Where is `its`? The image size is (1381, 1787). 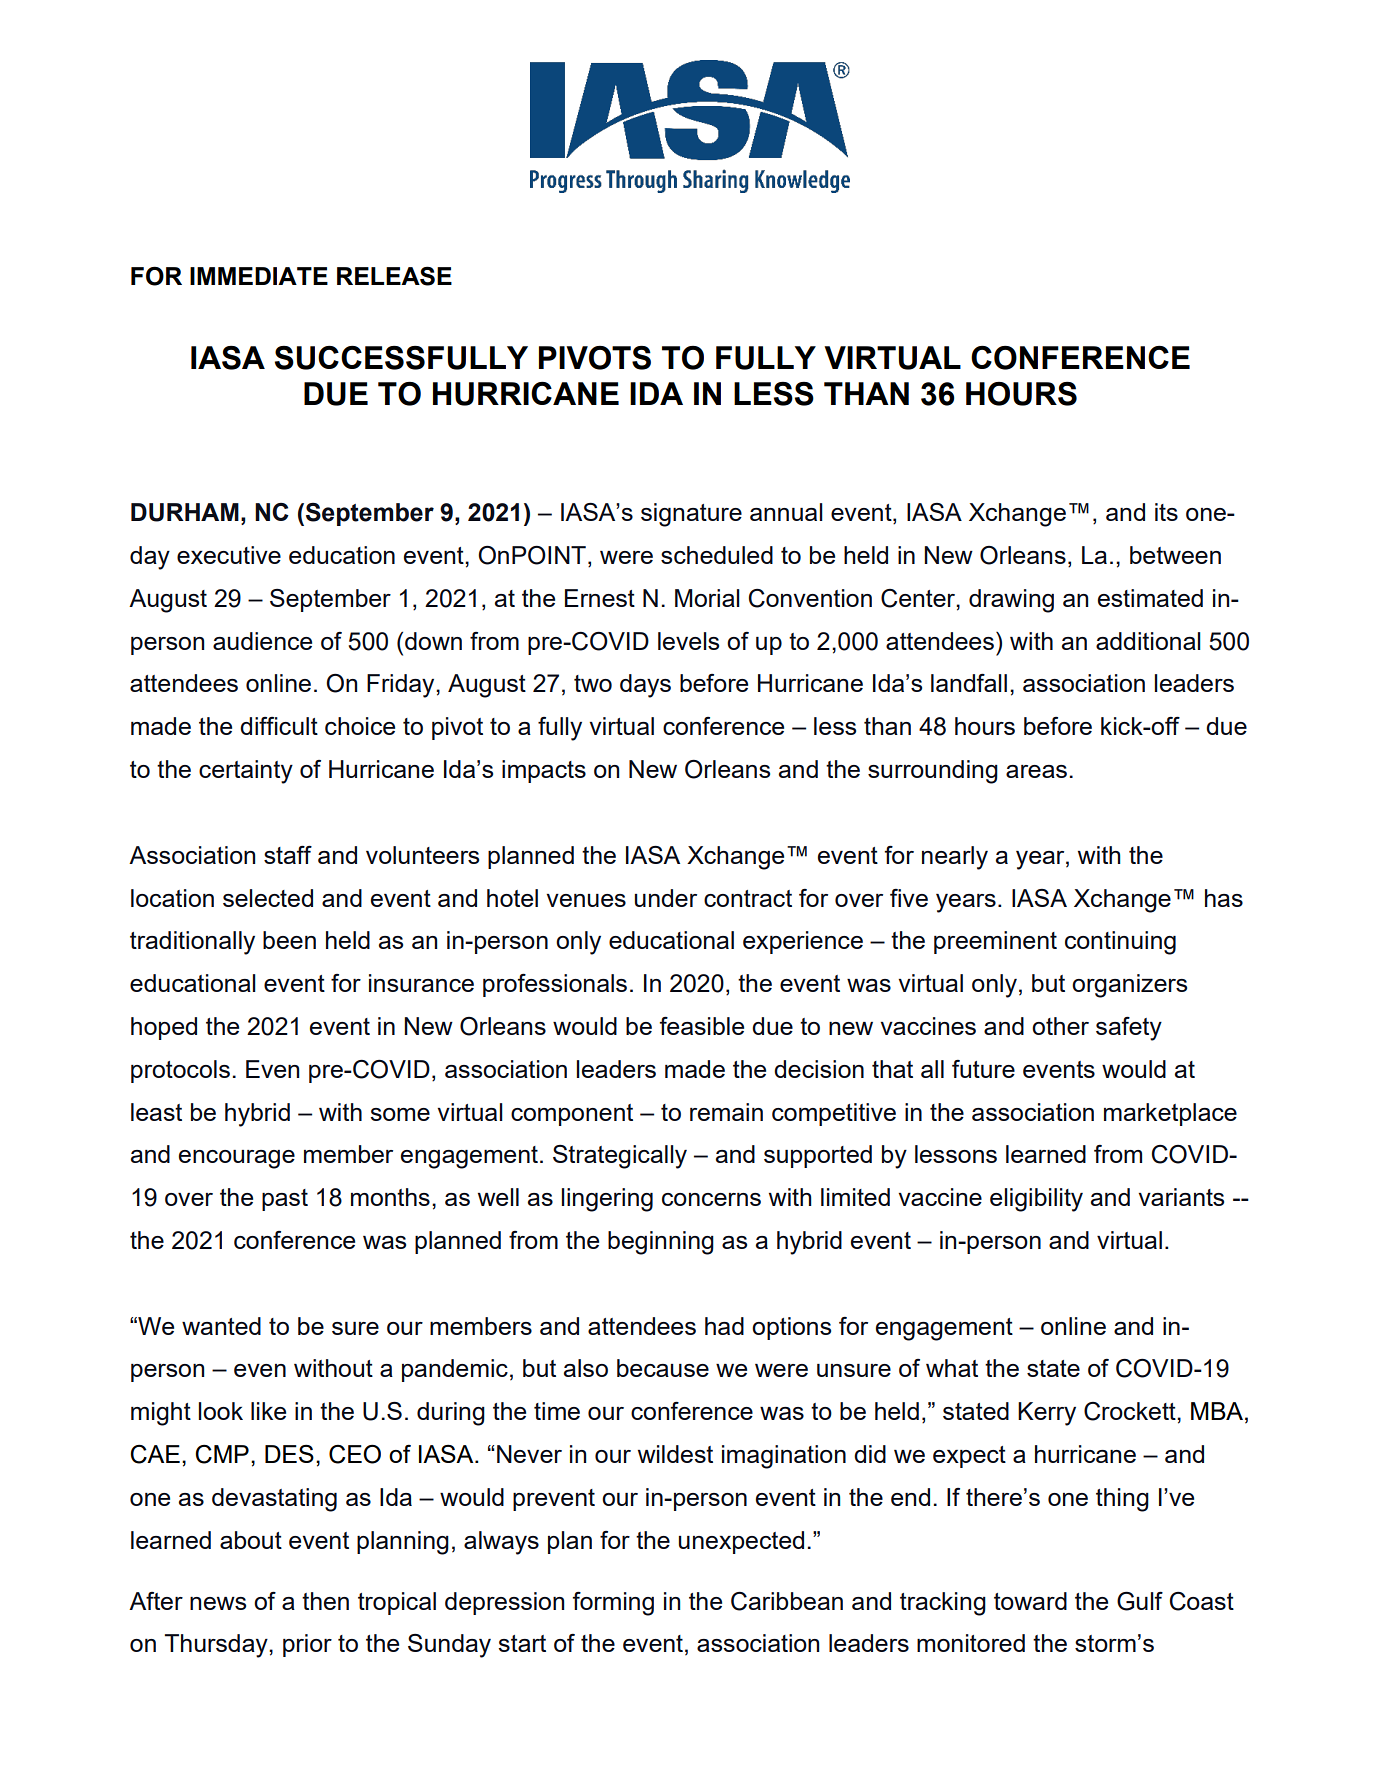
its is located at coordinates (1166, 512).
